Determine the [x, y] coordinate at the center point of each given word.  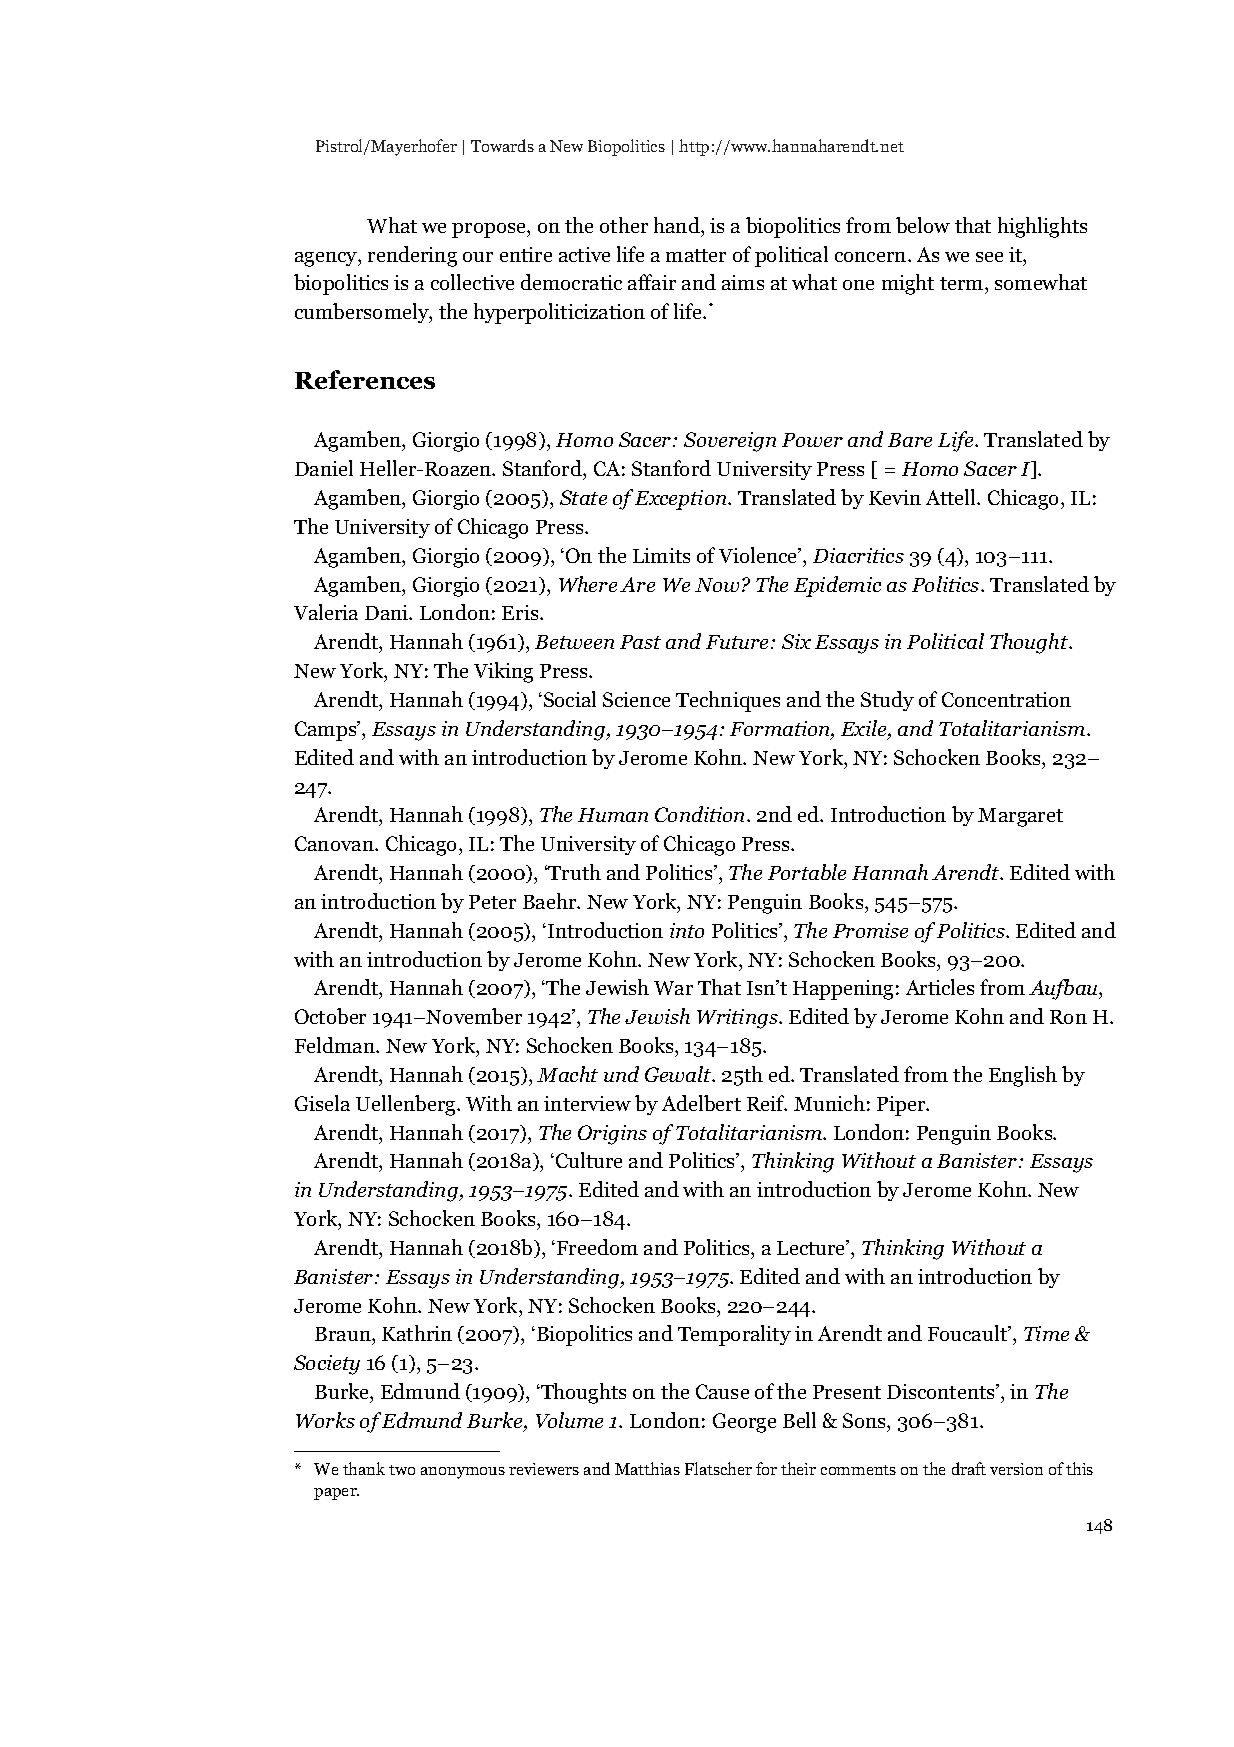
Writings [738, 1019]
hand [678, 225]
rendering [412, 256]
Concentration [1006, 699]
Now [717, 585]
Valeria [326, 612]
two [402, 1470]
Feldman [336, 1045]
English [1023, 1076]
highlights [1042, 227]
